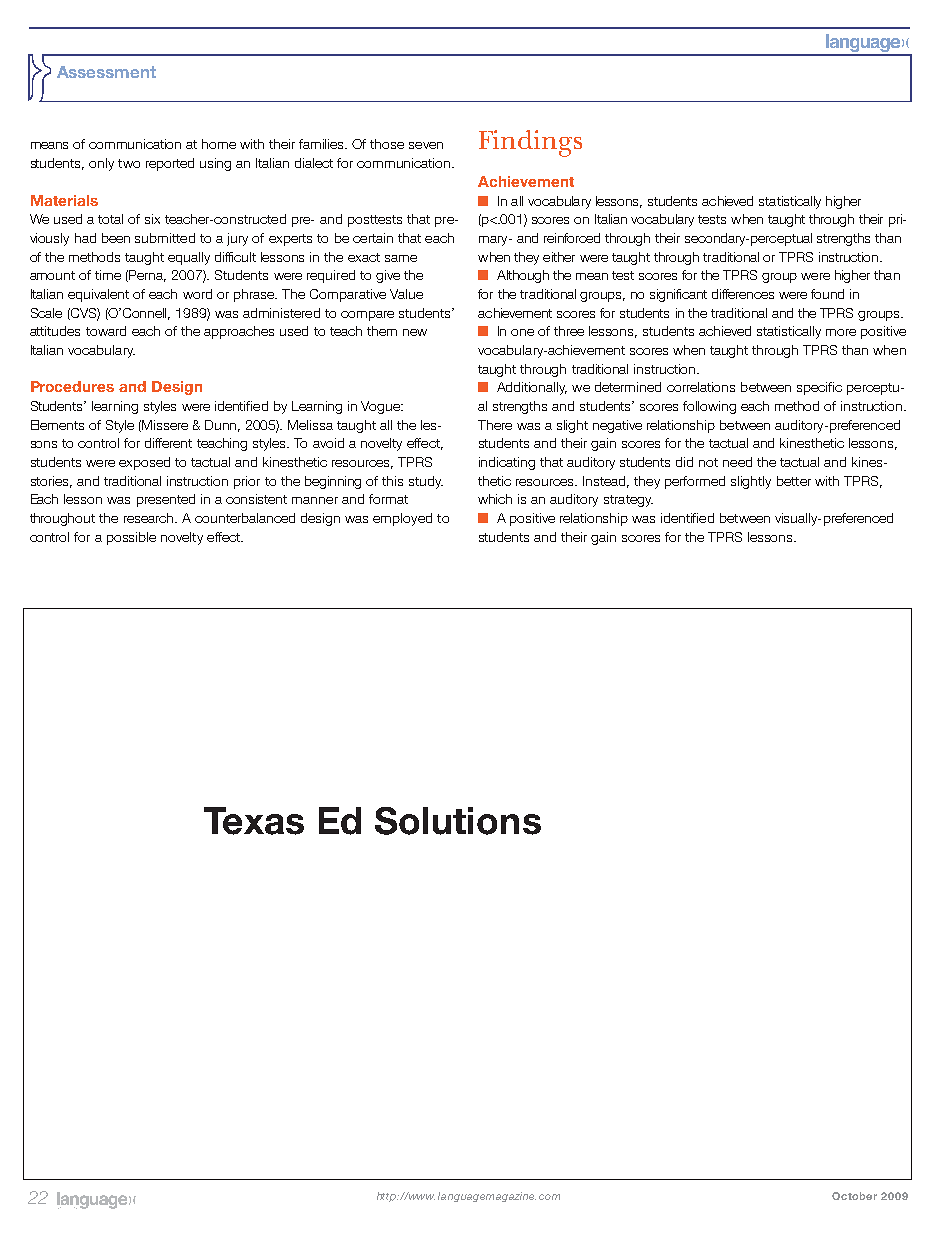 Image resolution: width=952 pixels, height=1233 pixels. What do you see at coordinates (426, 145) in the page?
I see `seven` at bounding box center [426, 145].
